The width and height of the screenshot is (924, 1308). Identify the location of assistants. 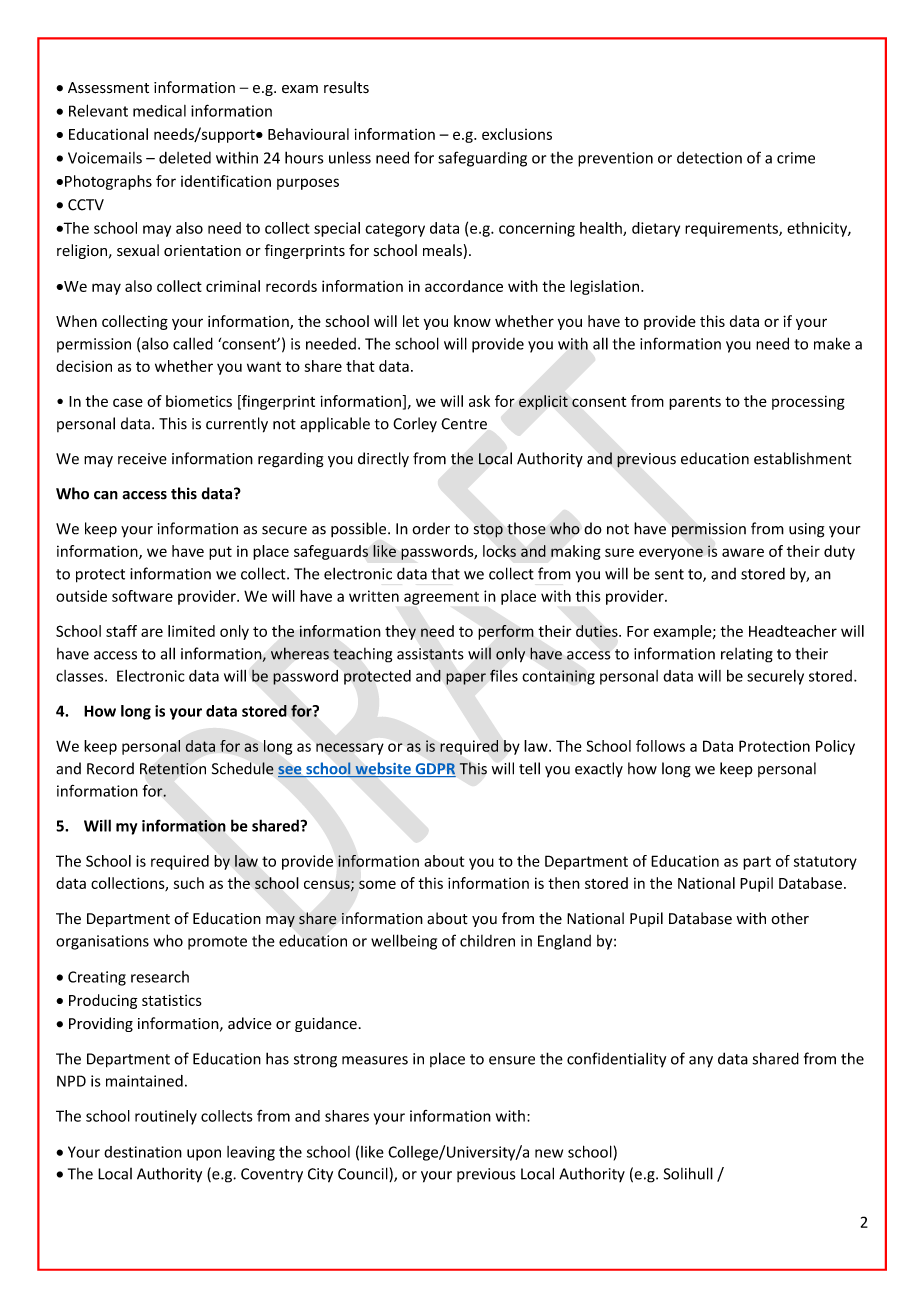
(430, 654).
